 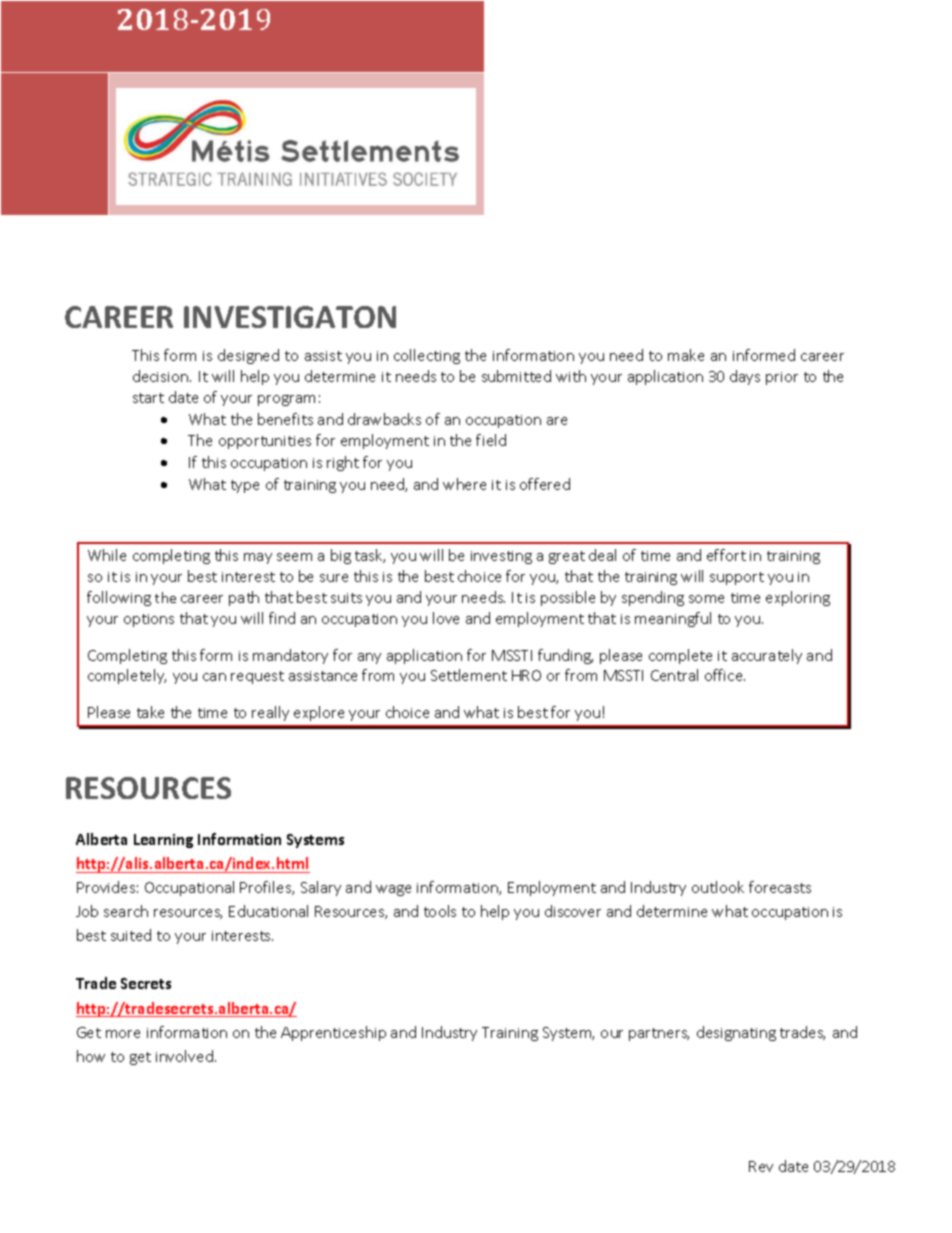 I want to click on While, so click(x=107, y=555).
